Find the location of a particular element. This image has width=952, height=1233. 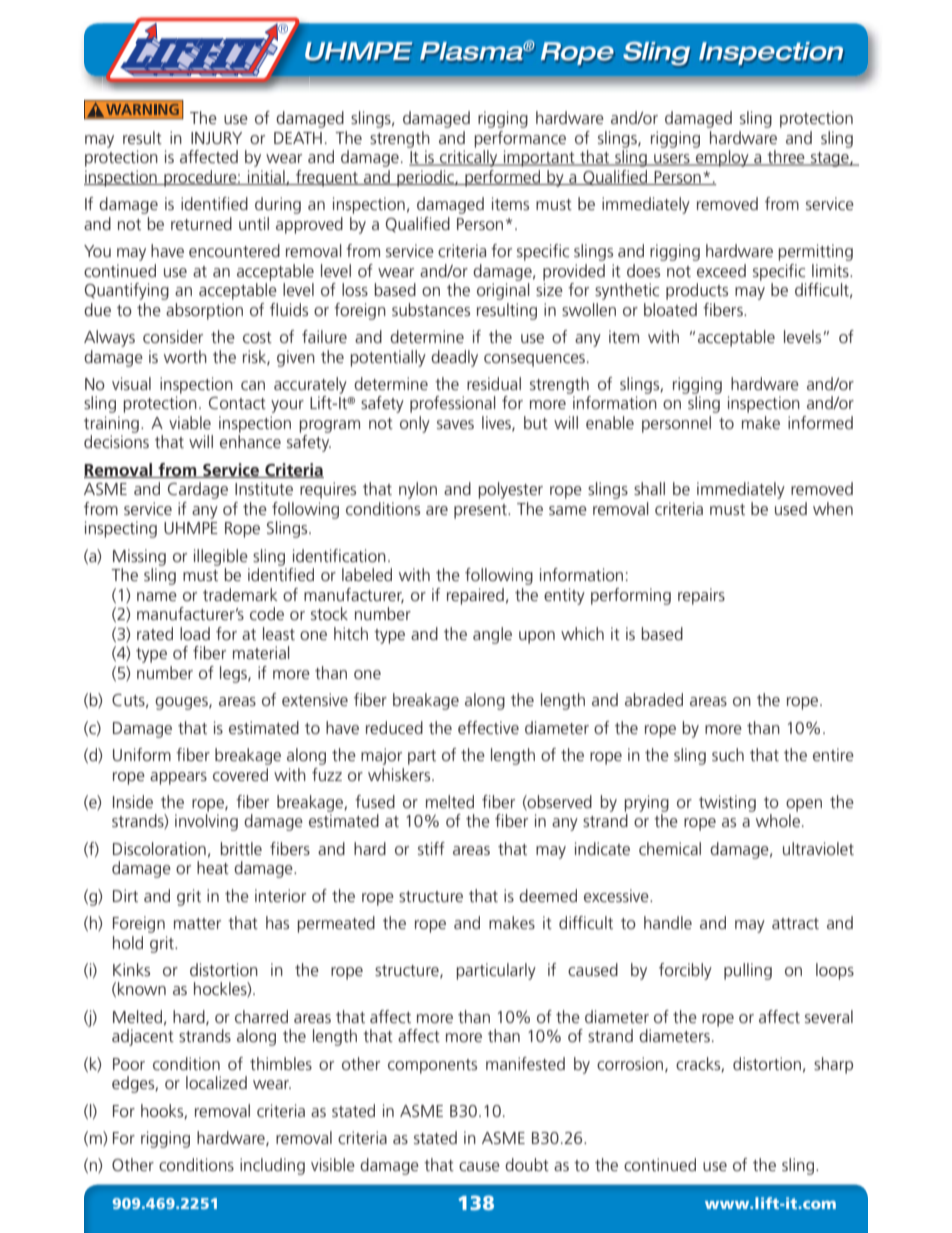

present is located at coordinates (481, 511).
